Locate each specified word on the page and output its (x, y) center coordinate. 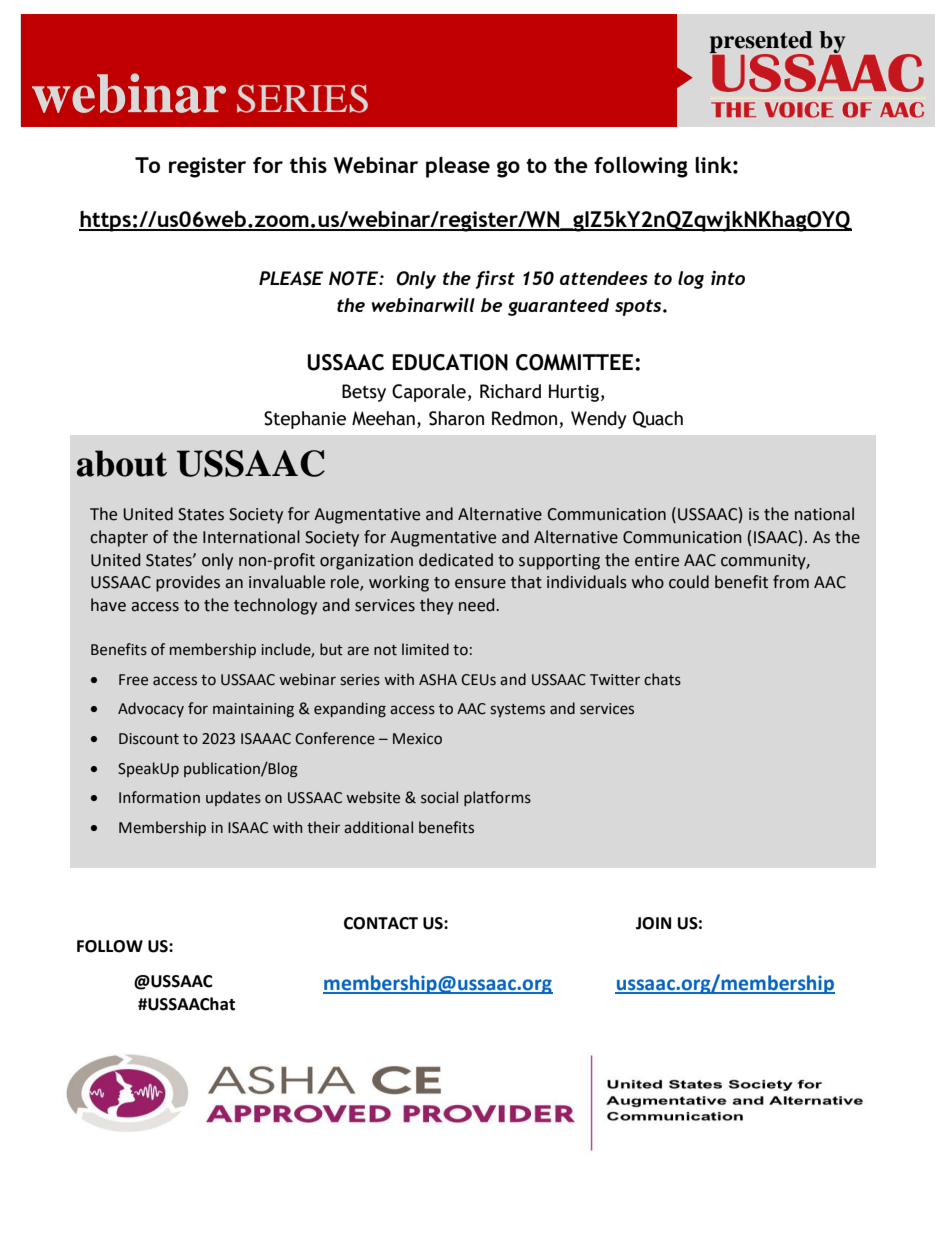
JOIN (653, 923)
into (728, 277)
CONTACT (381, 923)
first (495, 279)
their (323, 827)
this (308, 165)
